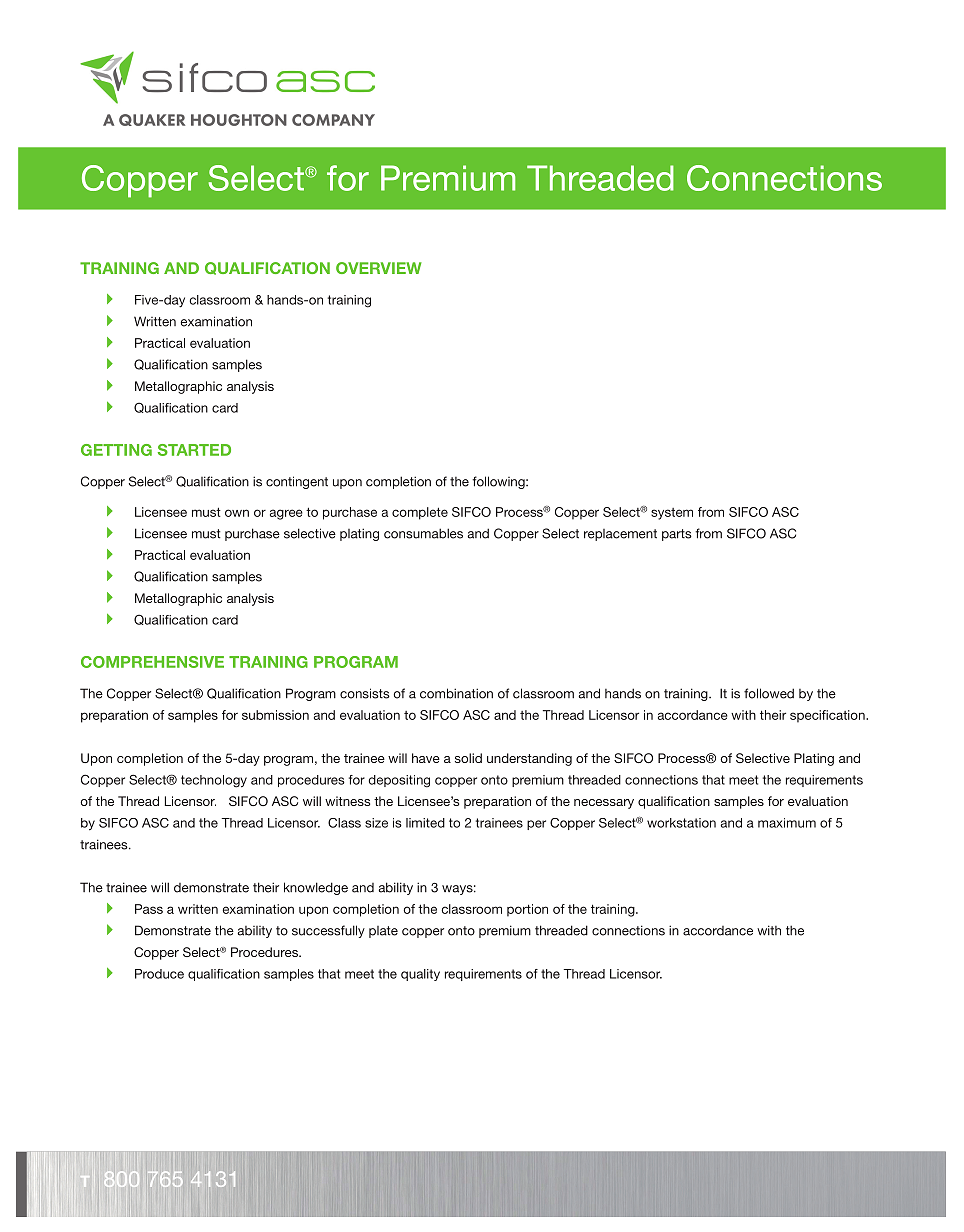 The height and width of the document is (1232, 964). I want to click on technology, so click(214, 781).
